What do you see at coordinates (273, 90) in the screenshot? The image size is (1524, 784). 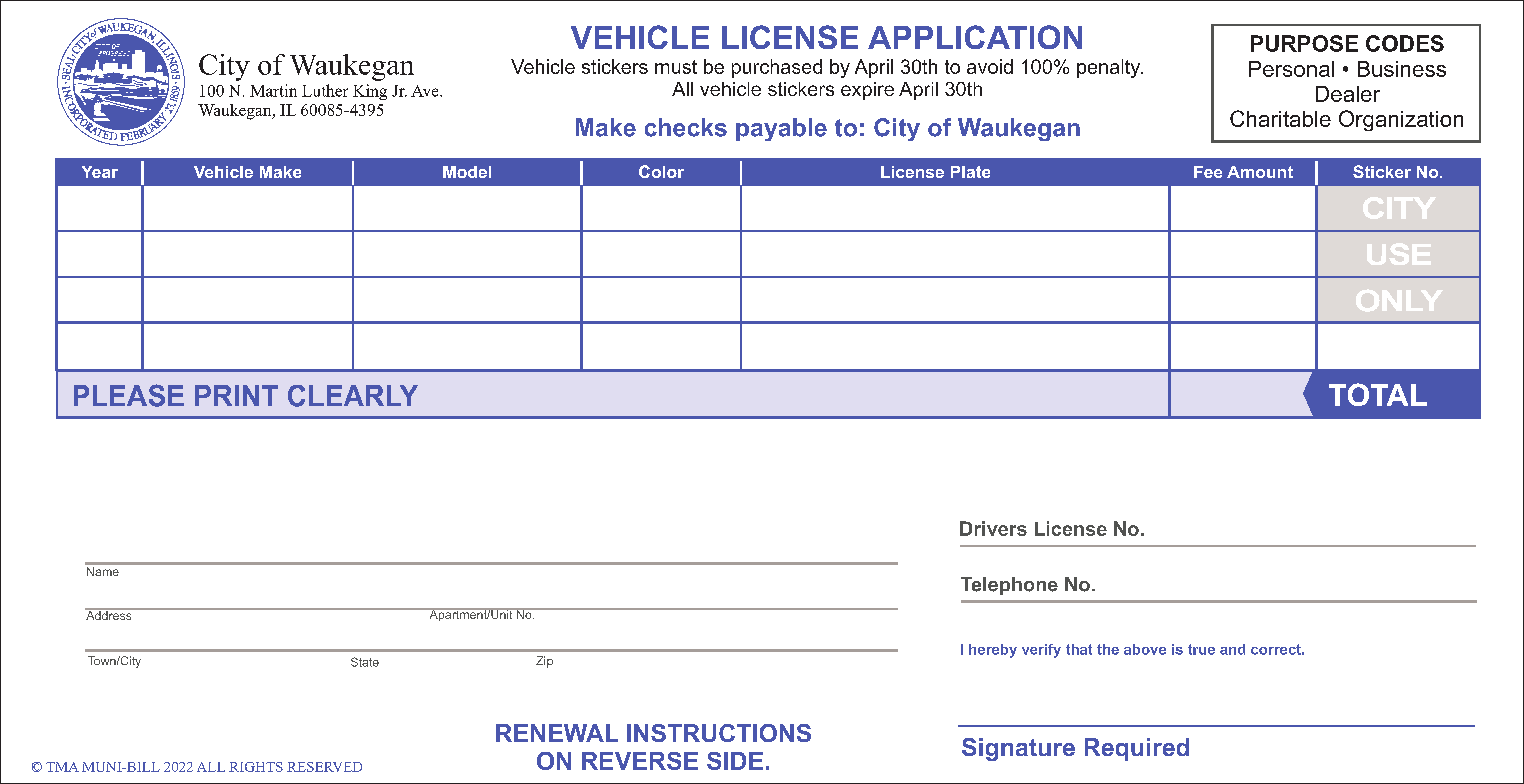 I see `Martin` at bounding box center [273, 90].
